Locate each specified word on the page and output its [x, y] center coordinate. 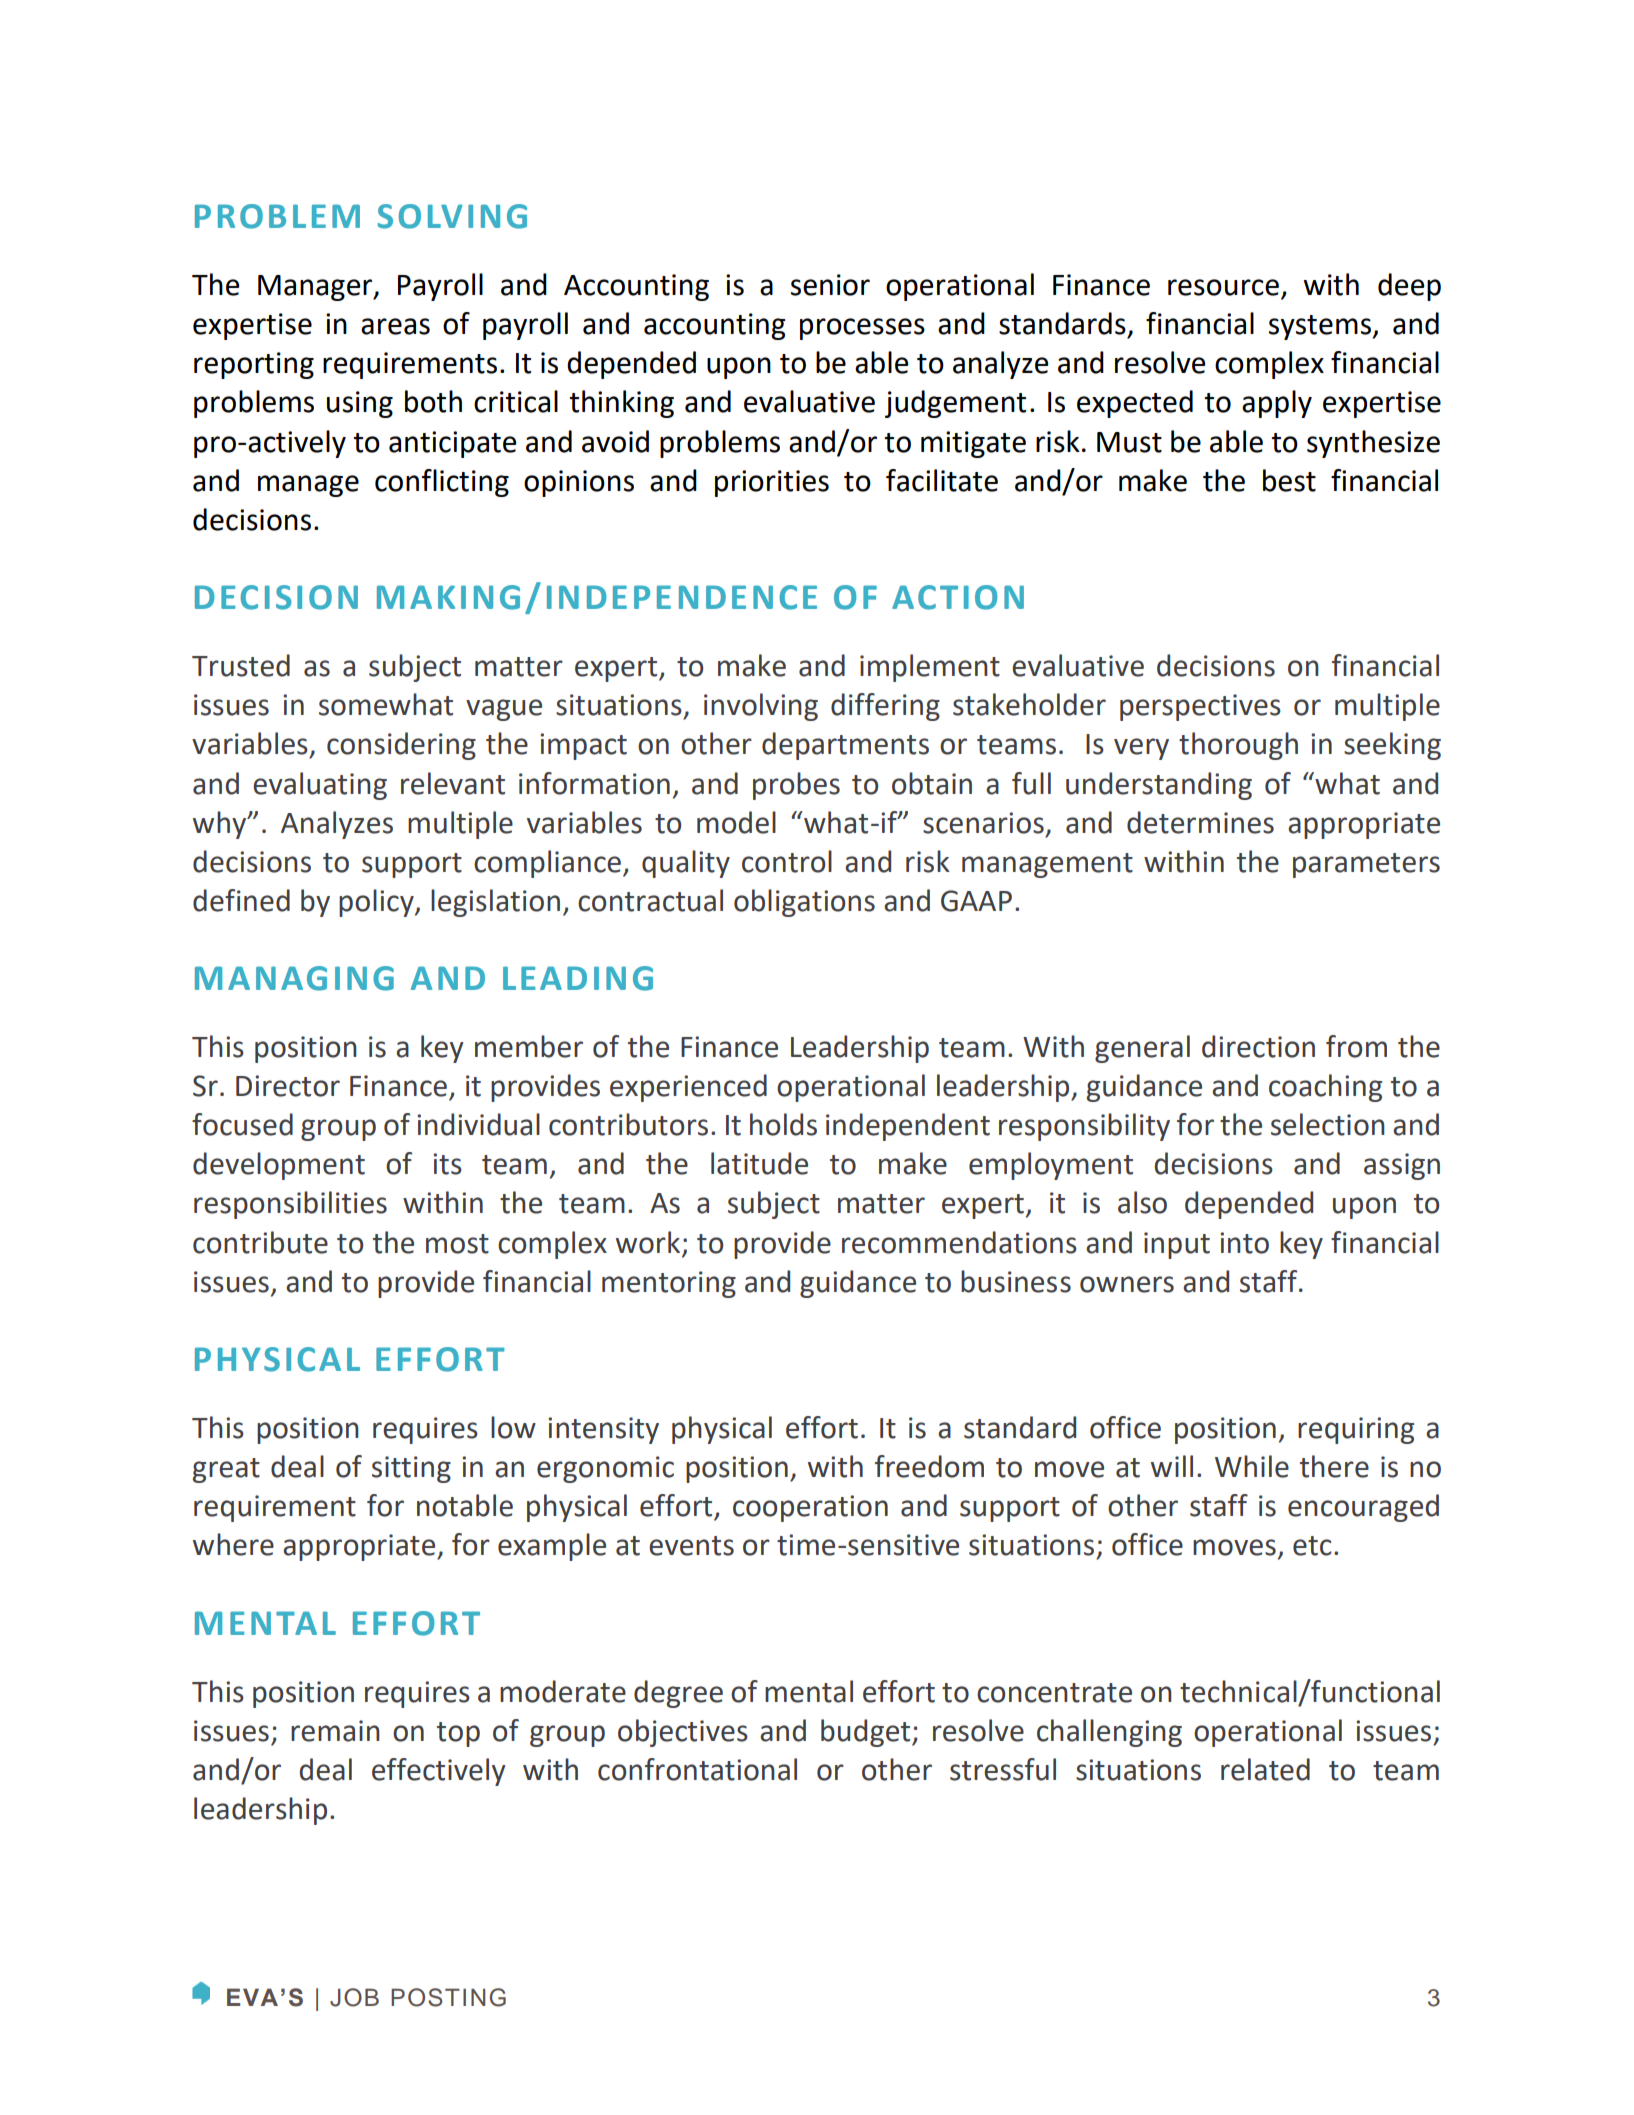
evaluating [320, 786]
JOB [354, 1997]
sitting [411, 1469]
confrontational [697, 1769]
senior [830, 285]
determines [1200, 822]
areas [395, 326]
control [787, 861]
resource [1223, 287]
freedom [929, 1466]
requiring [1356, 1430]
